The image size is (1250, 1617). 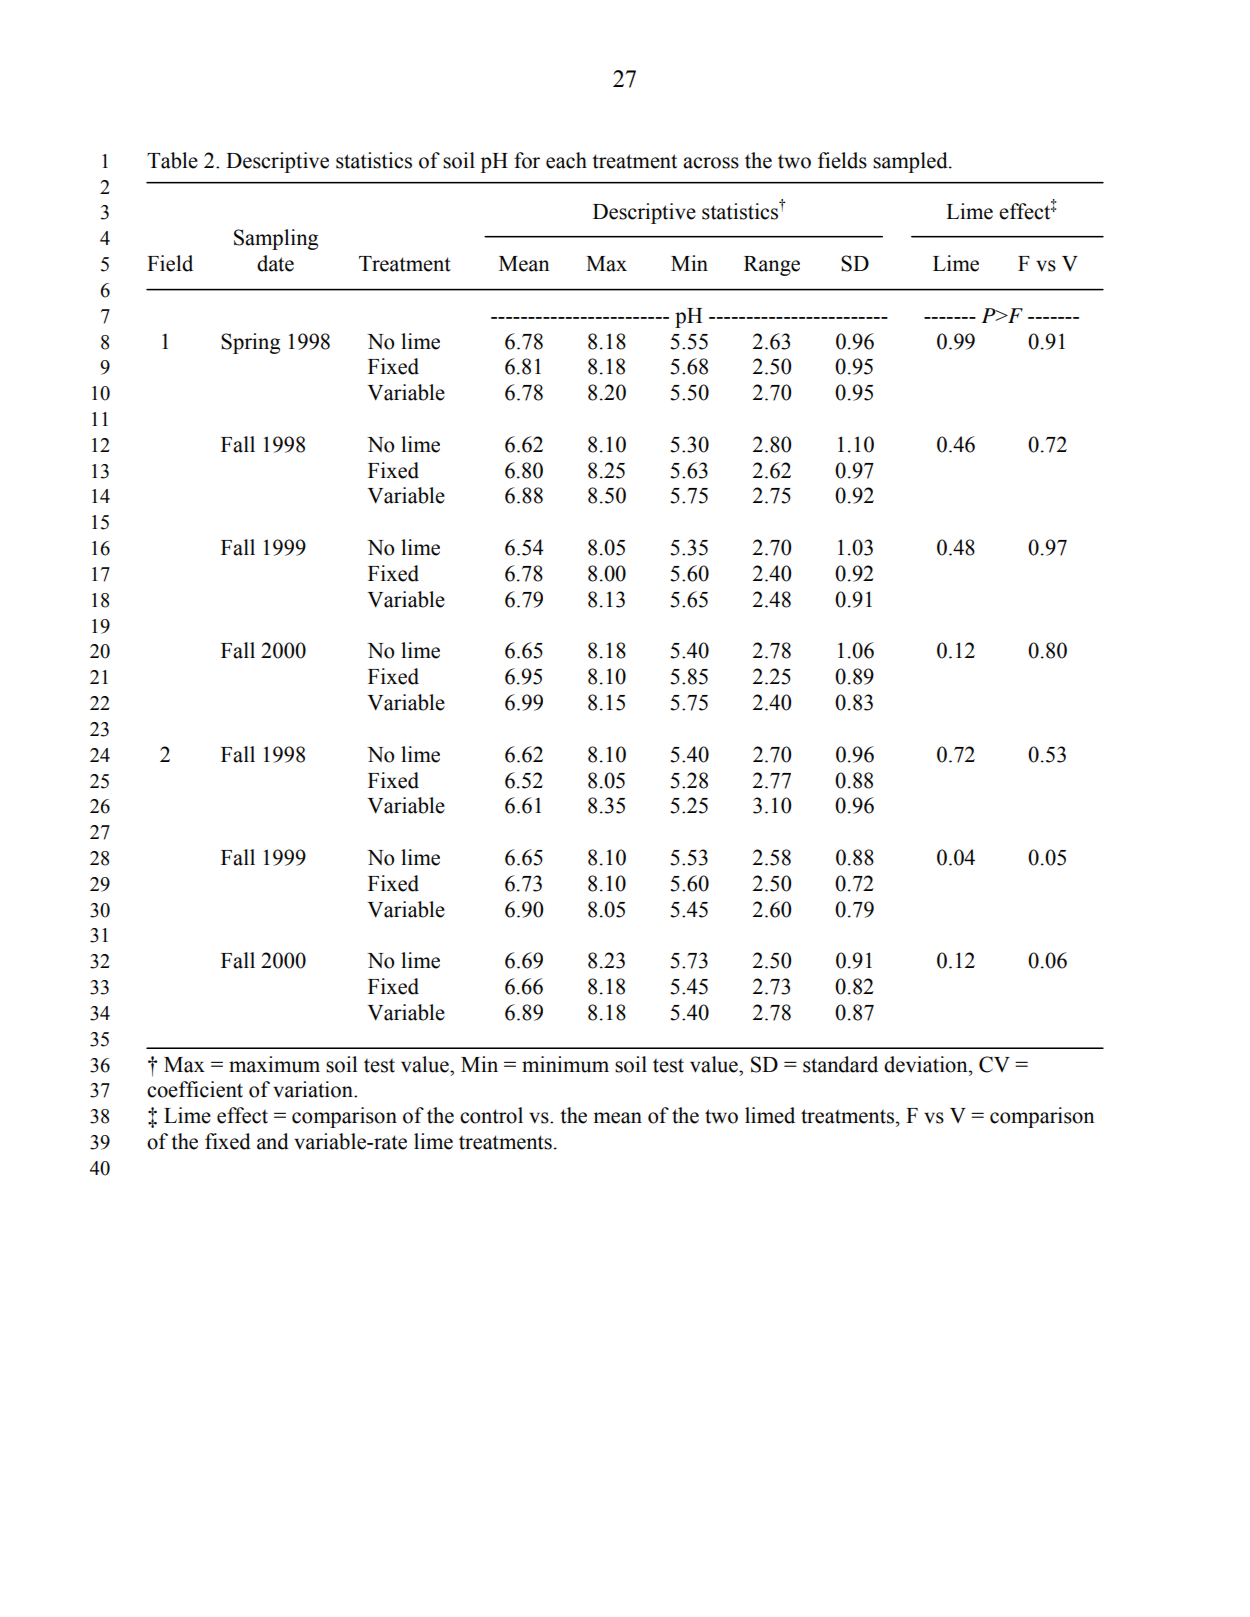 What do you see at coordinates (527, 160) in the screenshot?
I see `for` at bounding box center [527, 160].
